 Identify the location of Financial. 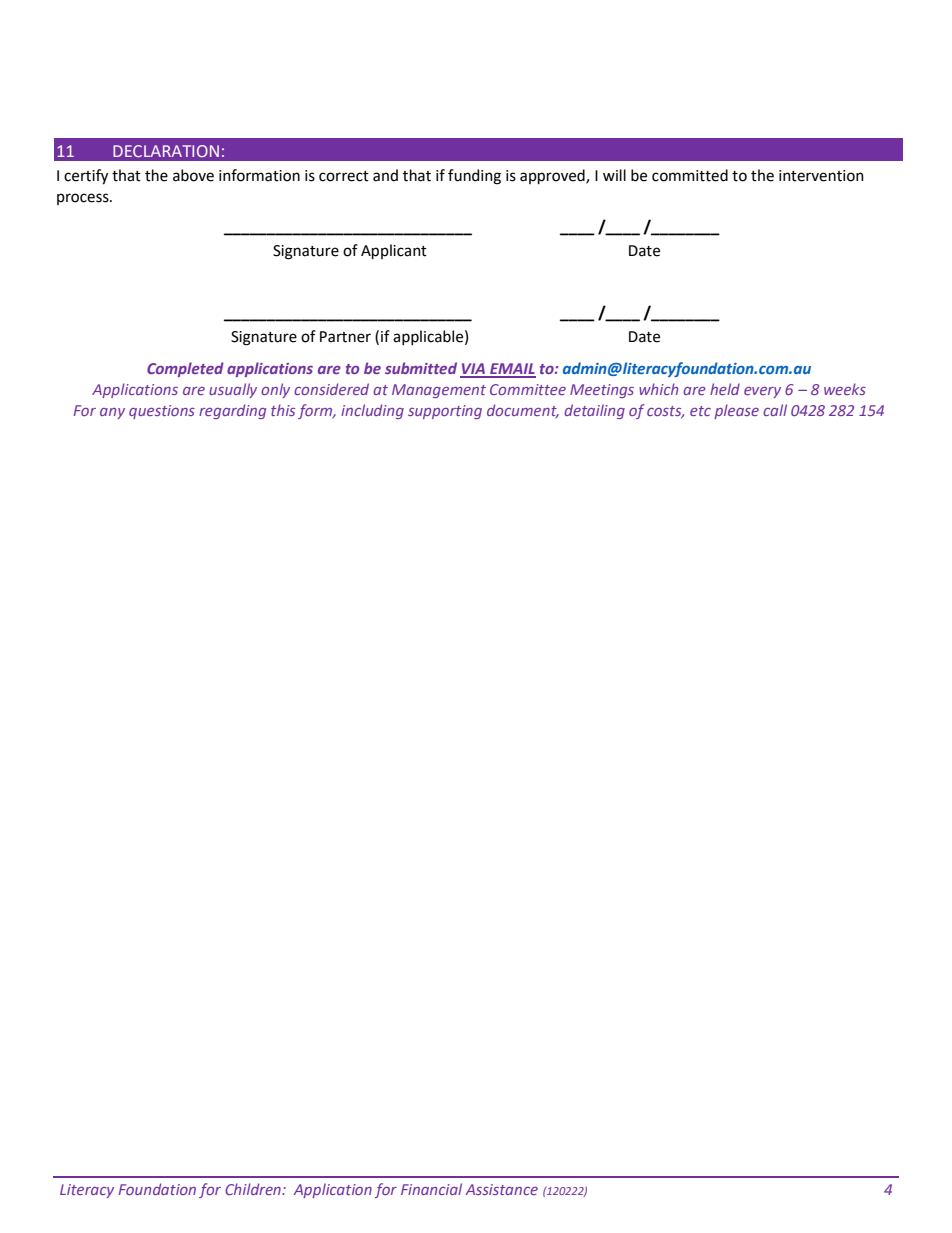
(431, 1189).
